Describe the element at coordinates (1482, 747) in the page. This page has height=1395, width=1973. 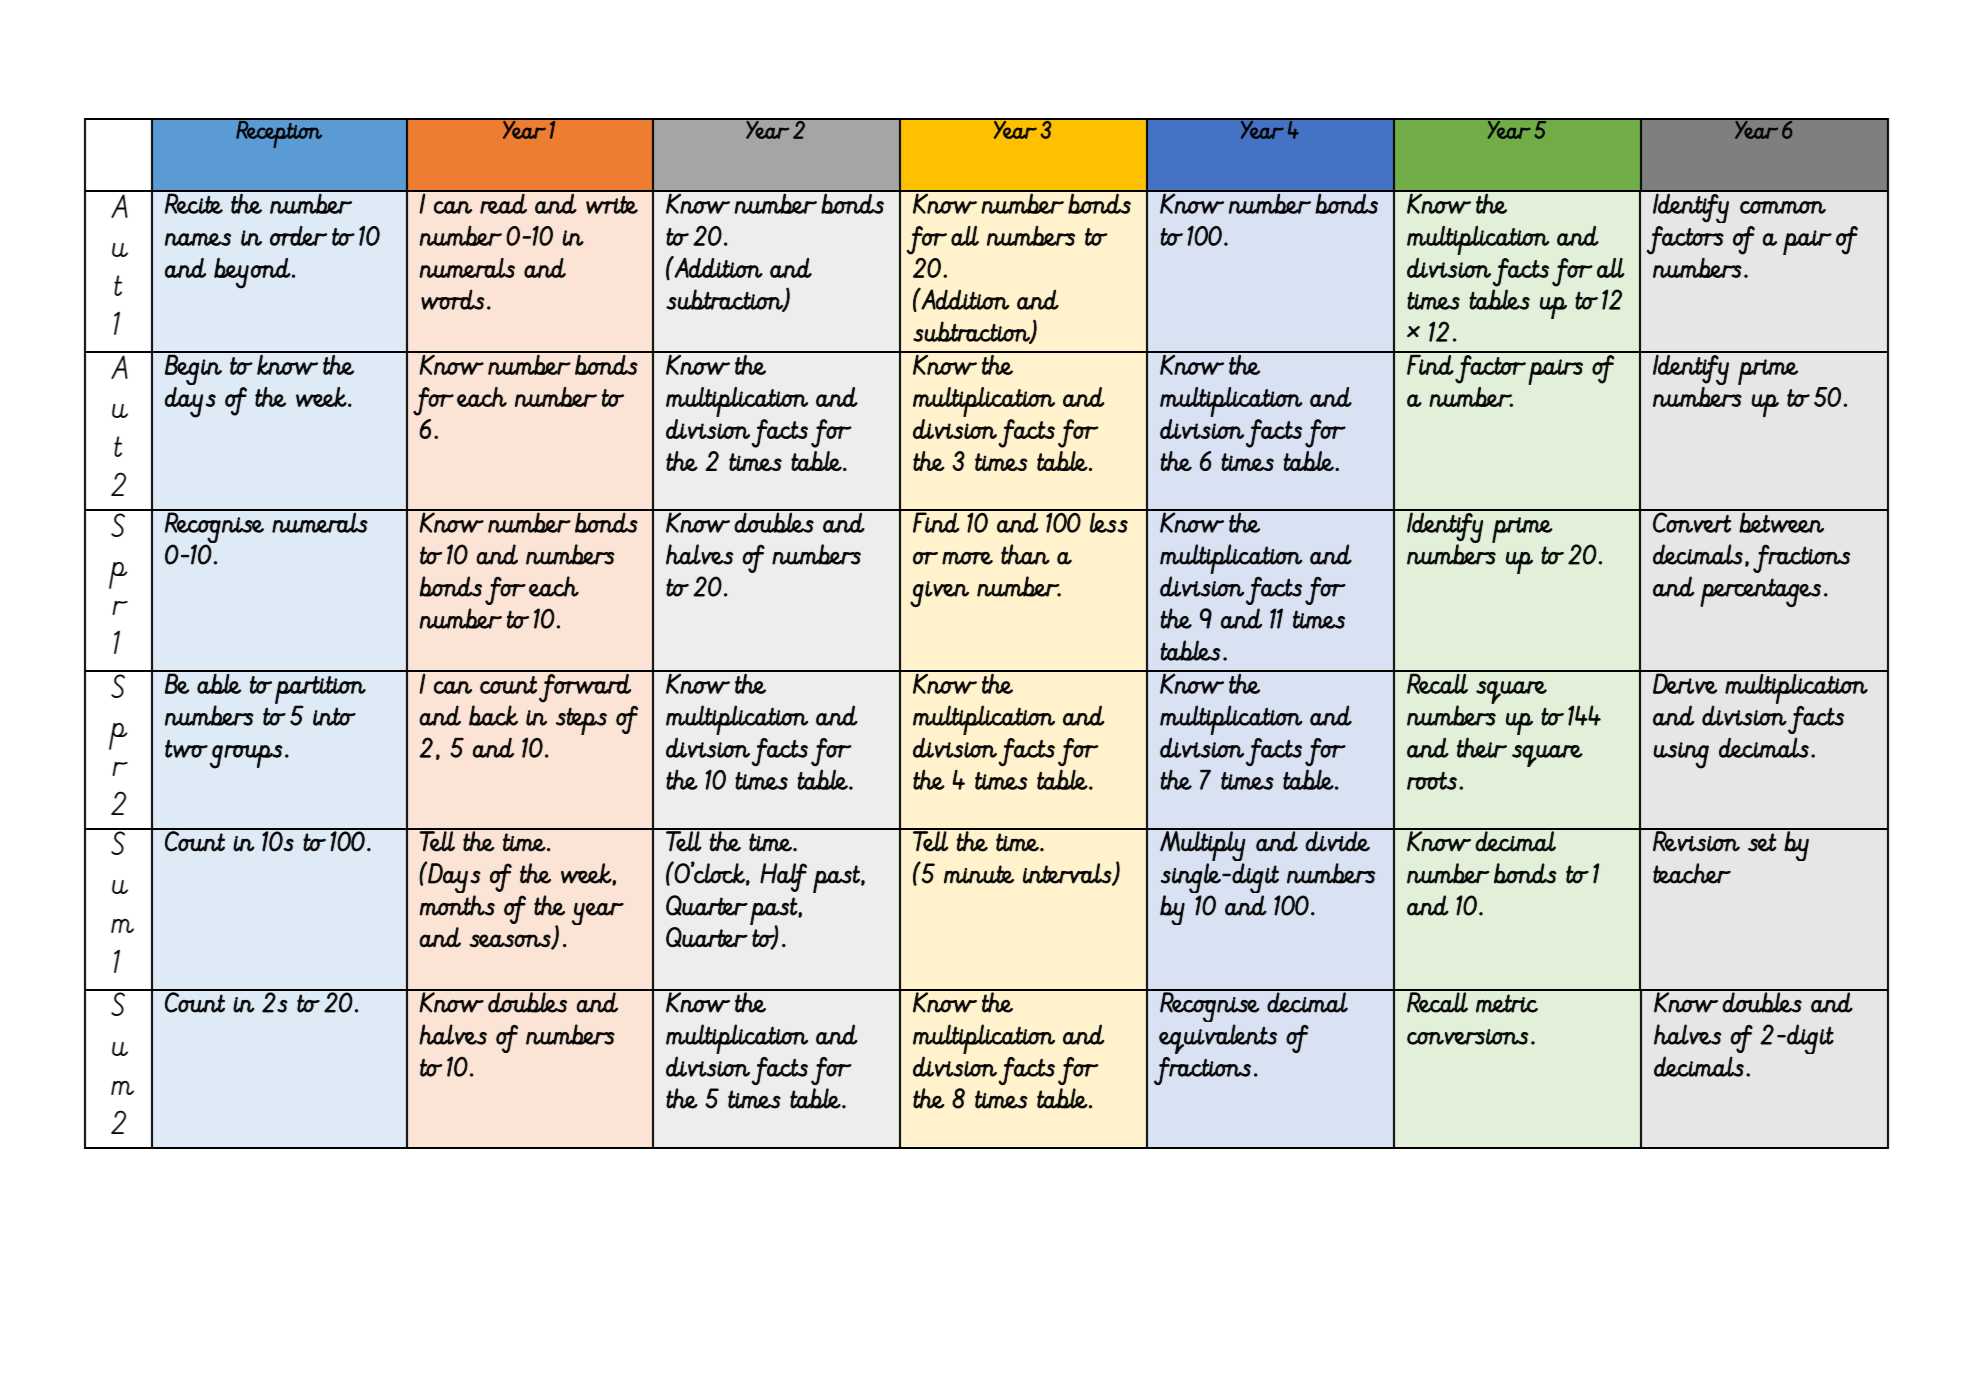
I see `their` at that location.
